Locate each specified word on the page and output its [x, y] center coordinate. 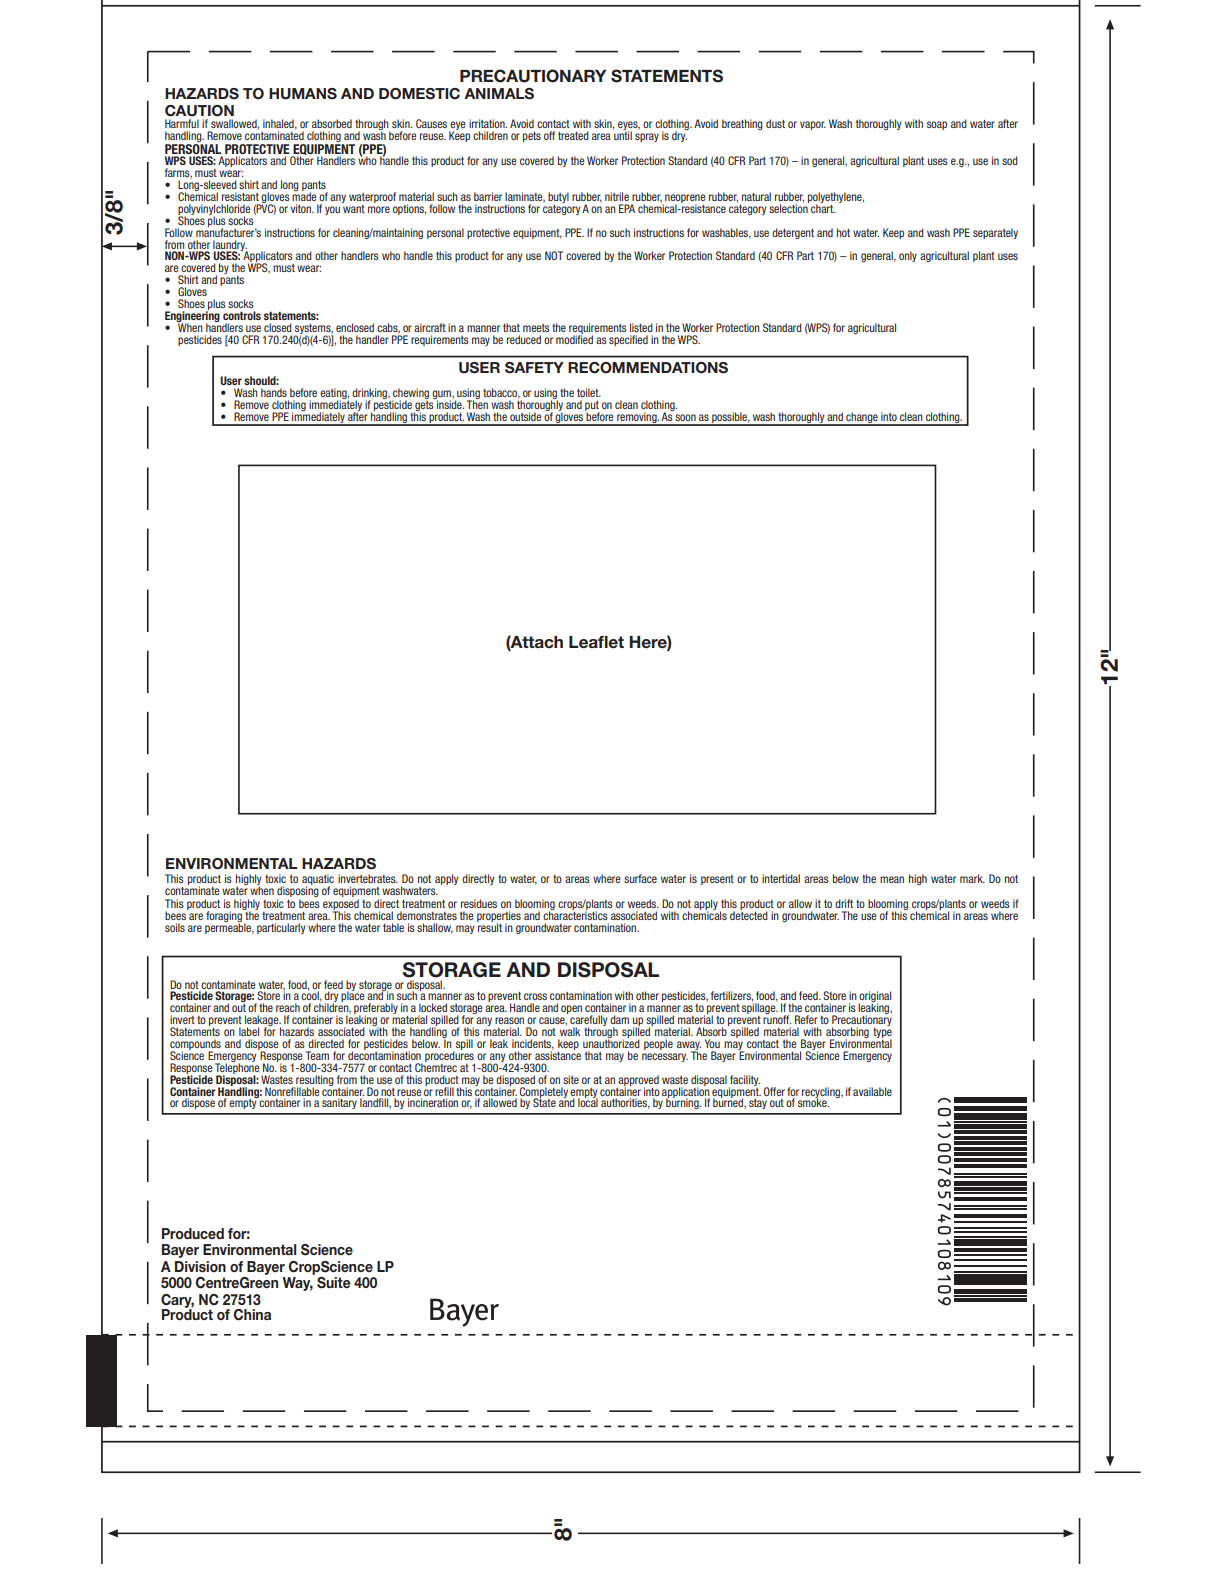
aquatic [318, 880]
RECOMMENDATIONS [648, 368]
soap [937, 125]
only [908, 256]
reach [288, 1007]
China [252, 1315]
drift [844, 903]
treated [573, 135]
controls [242, 315]
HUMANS [303, 94]
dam [619, 1019]
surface [640, 878]
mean [892, 879]
